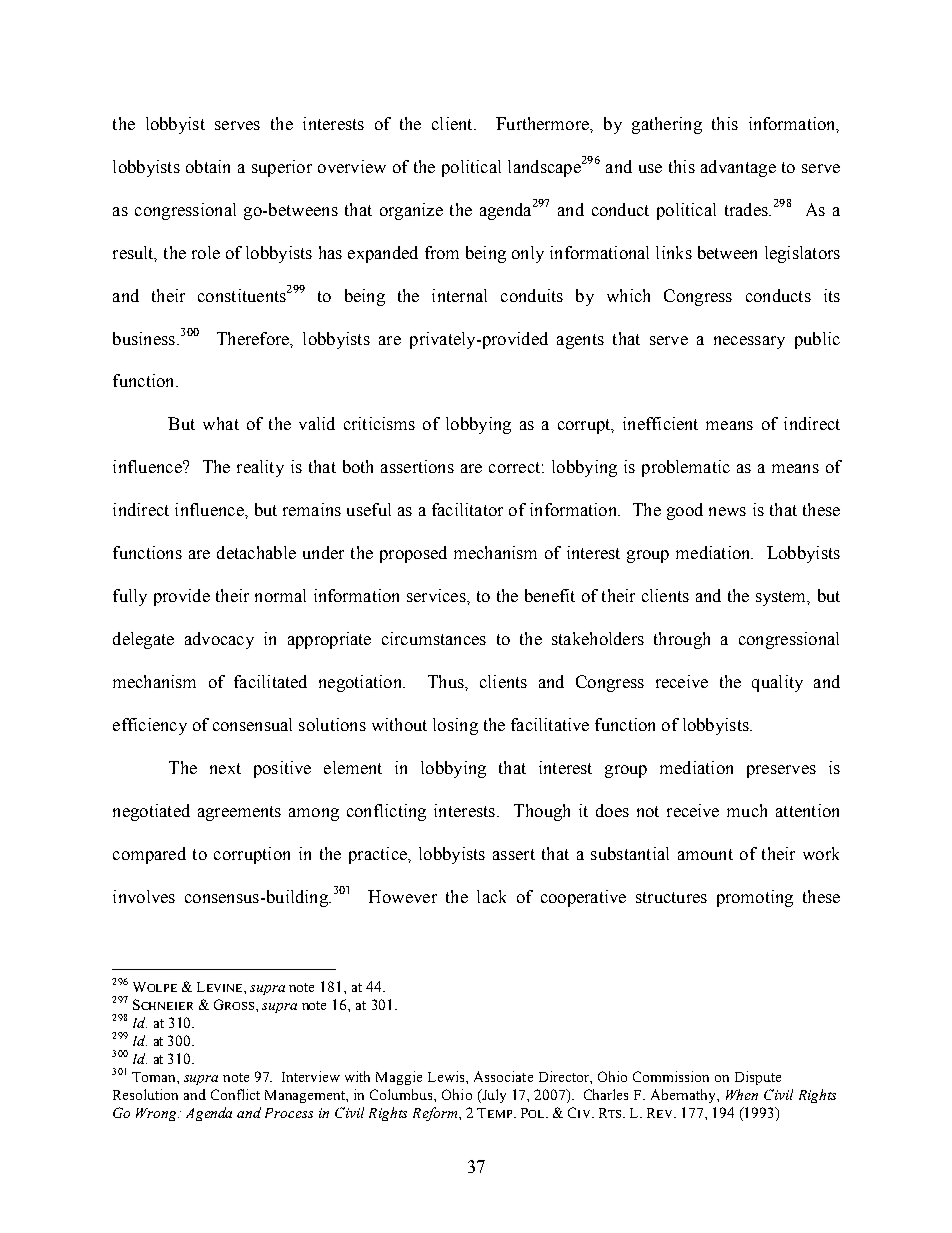 Image resolution: width=952 pixels, height=1233 pixels. What do you see at coordinates (467, 509) in the screenshot?
I see `facilitator` at bounding box center [467, 509].
